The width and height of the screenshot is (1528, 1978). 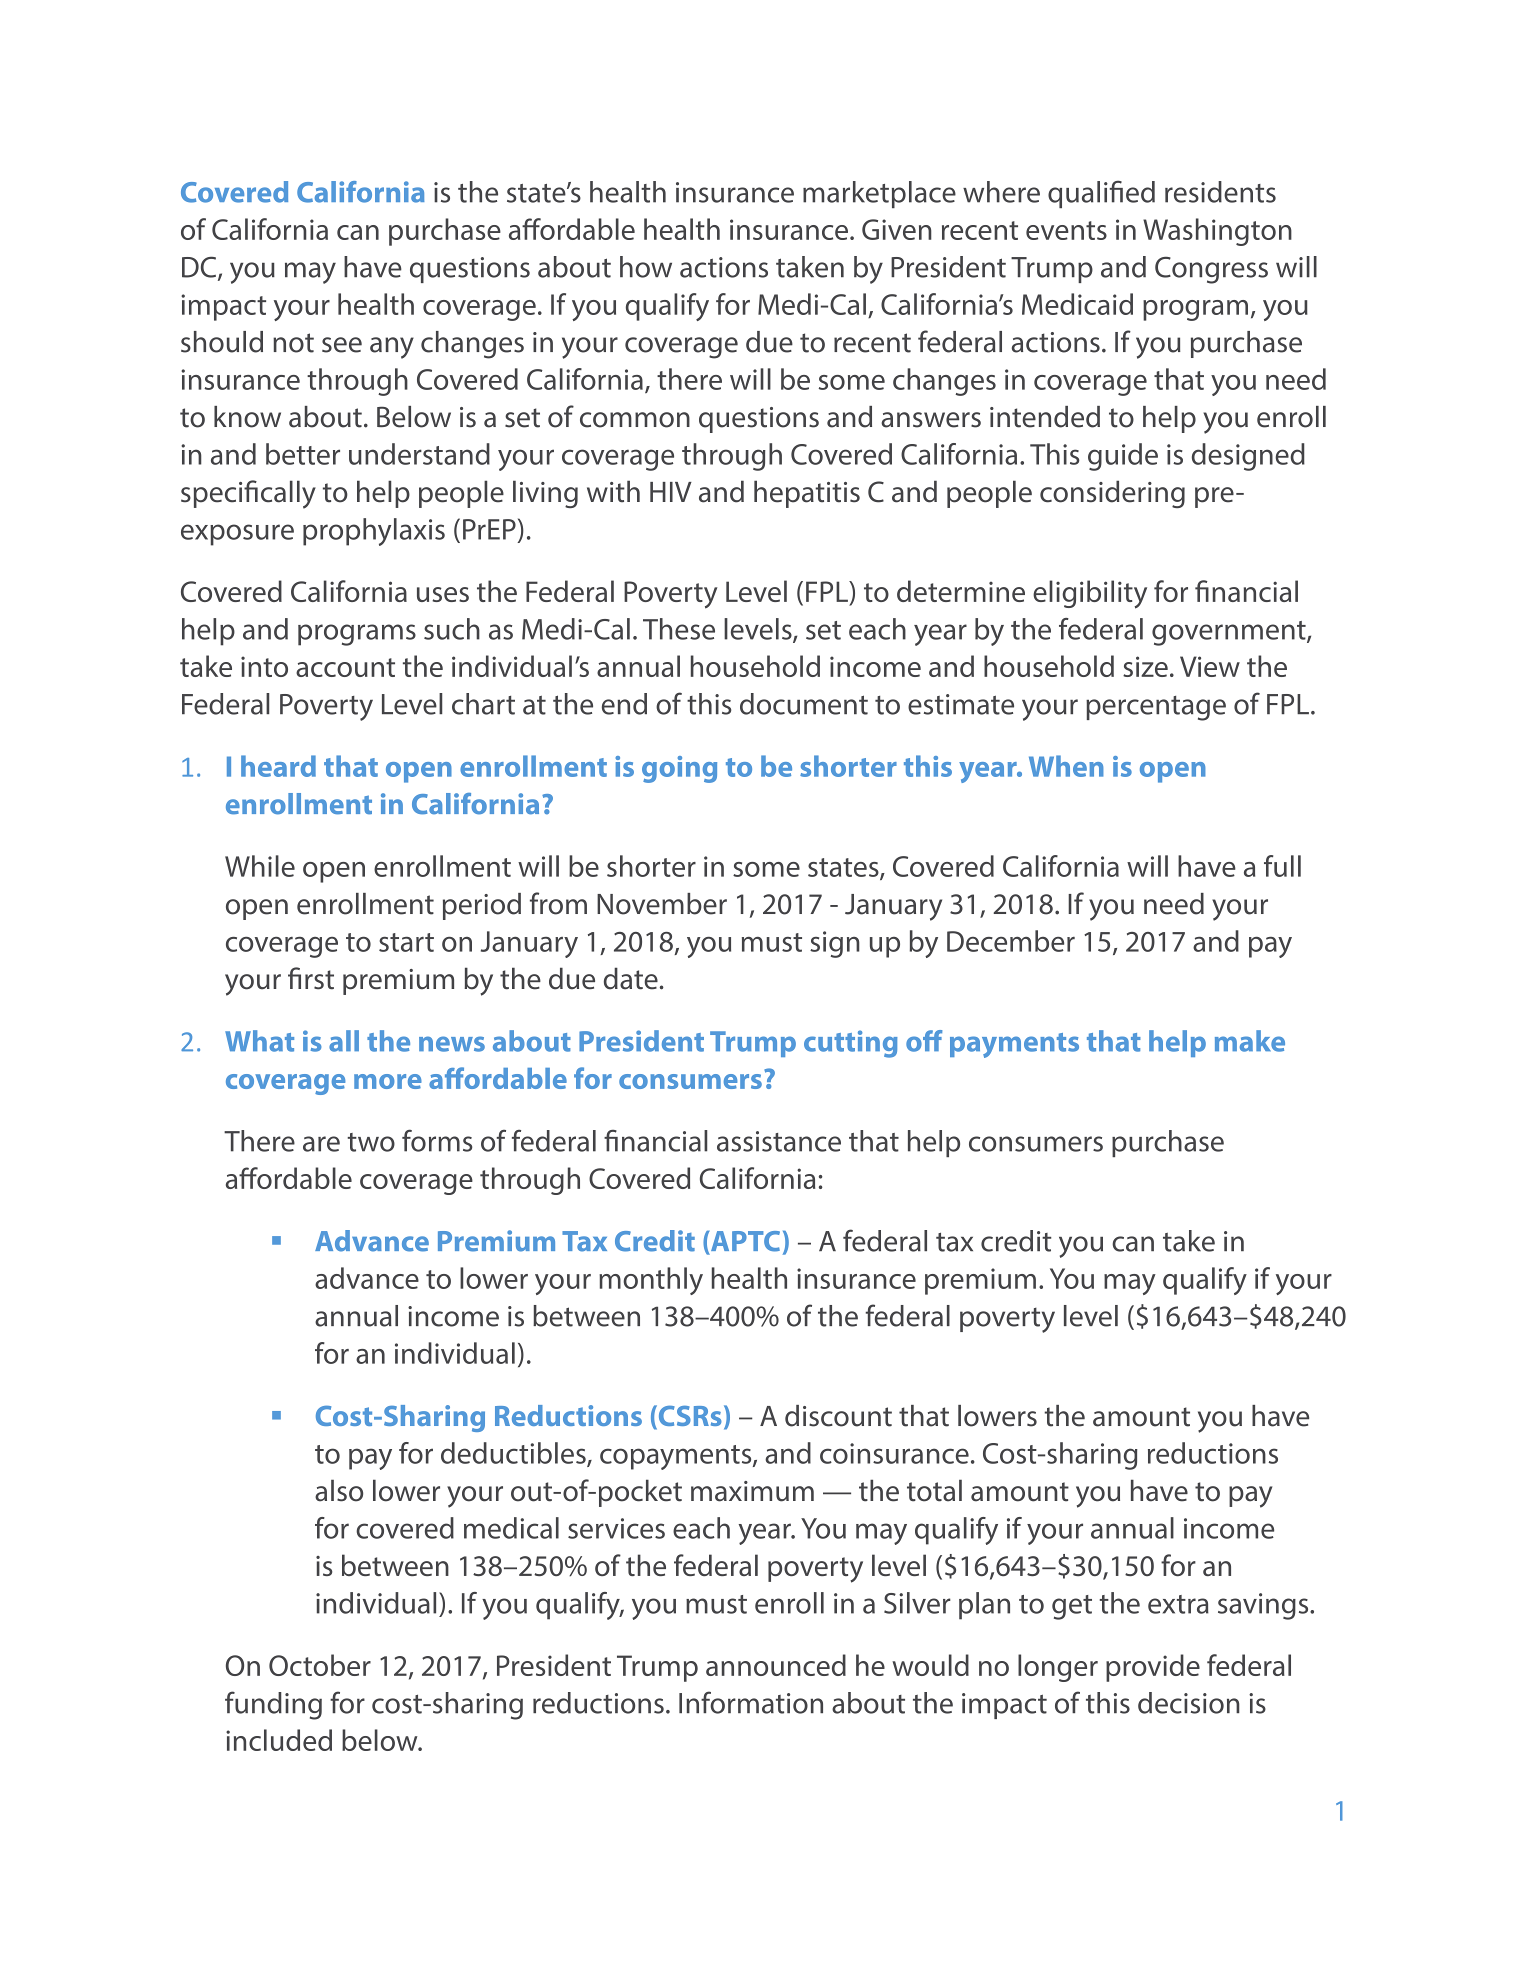 What do you see at coordinates (320, 1665) in the screenshot?
I see `October` at bounding box center [320, 1665].
